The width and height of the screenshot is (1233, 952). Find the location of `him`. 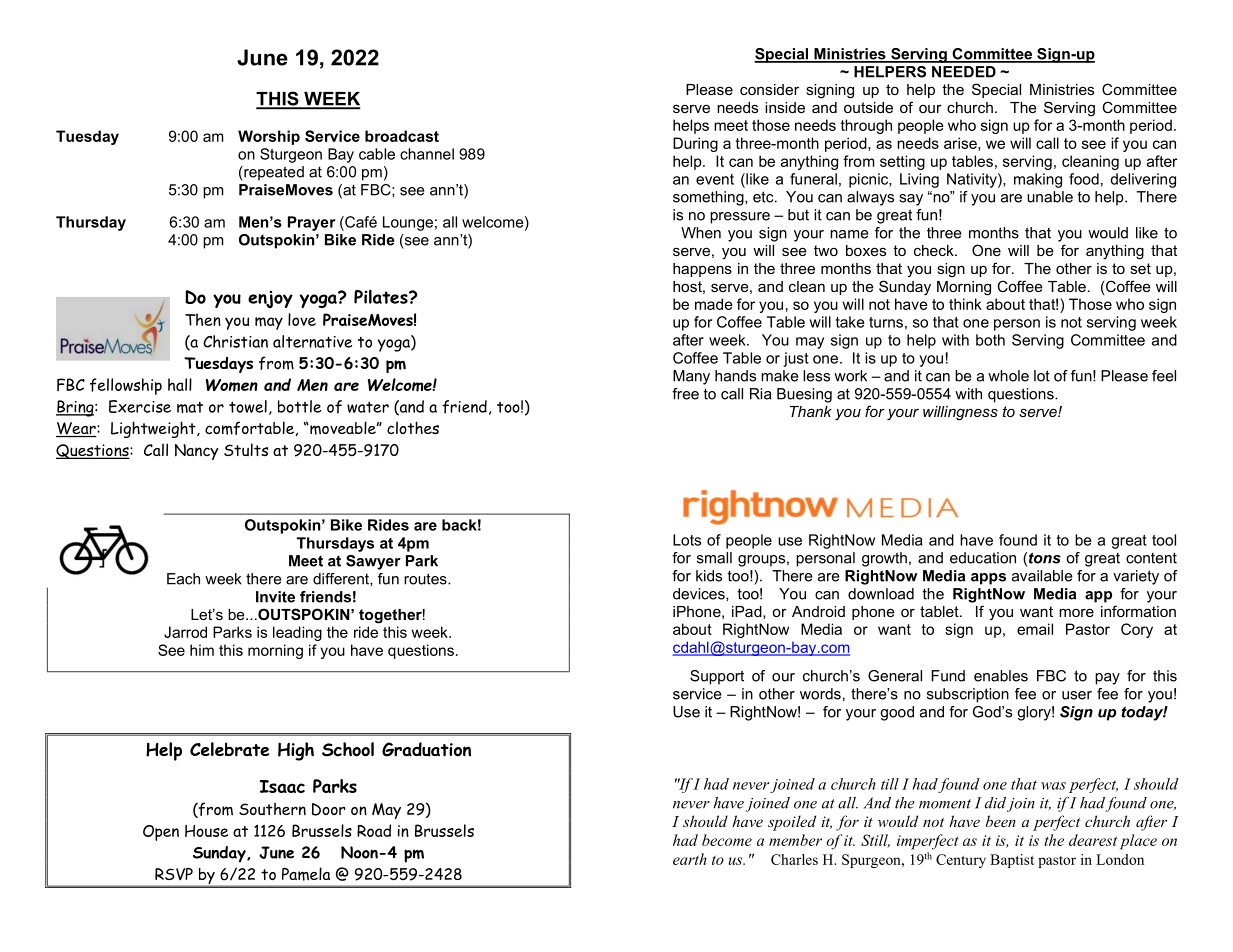

him is located at coordinates (202, 650).
